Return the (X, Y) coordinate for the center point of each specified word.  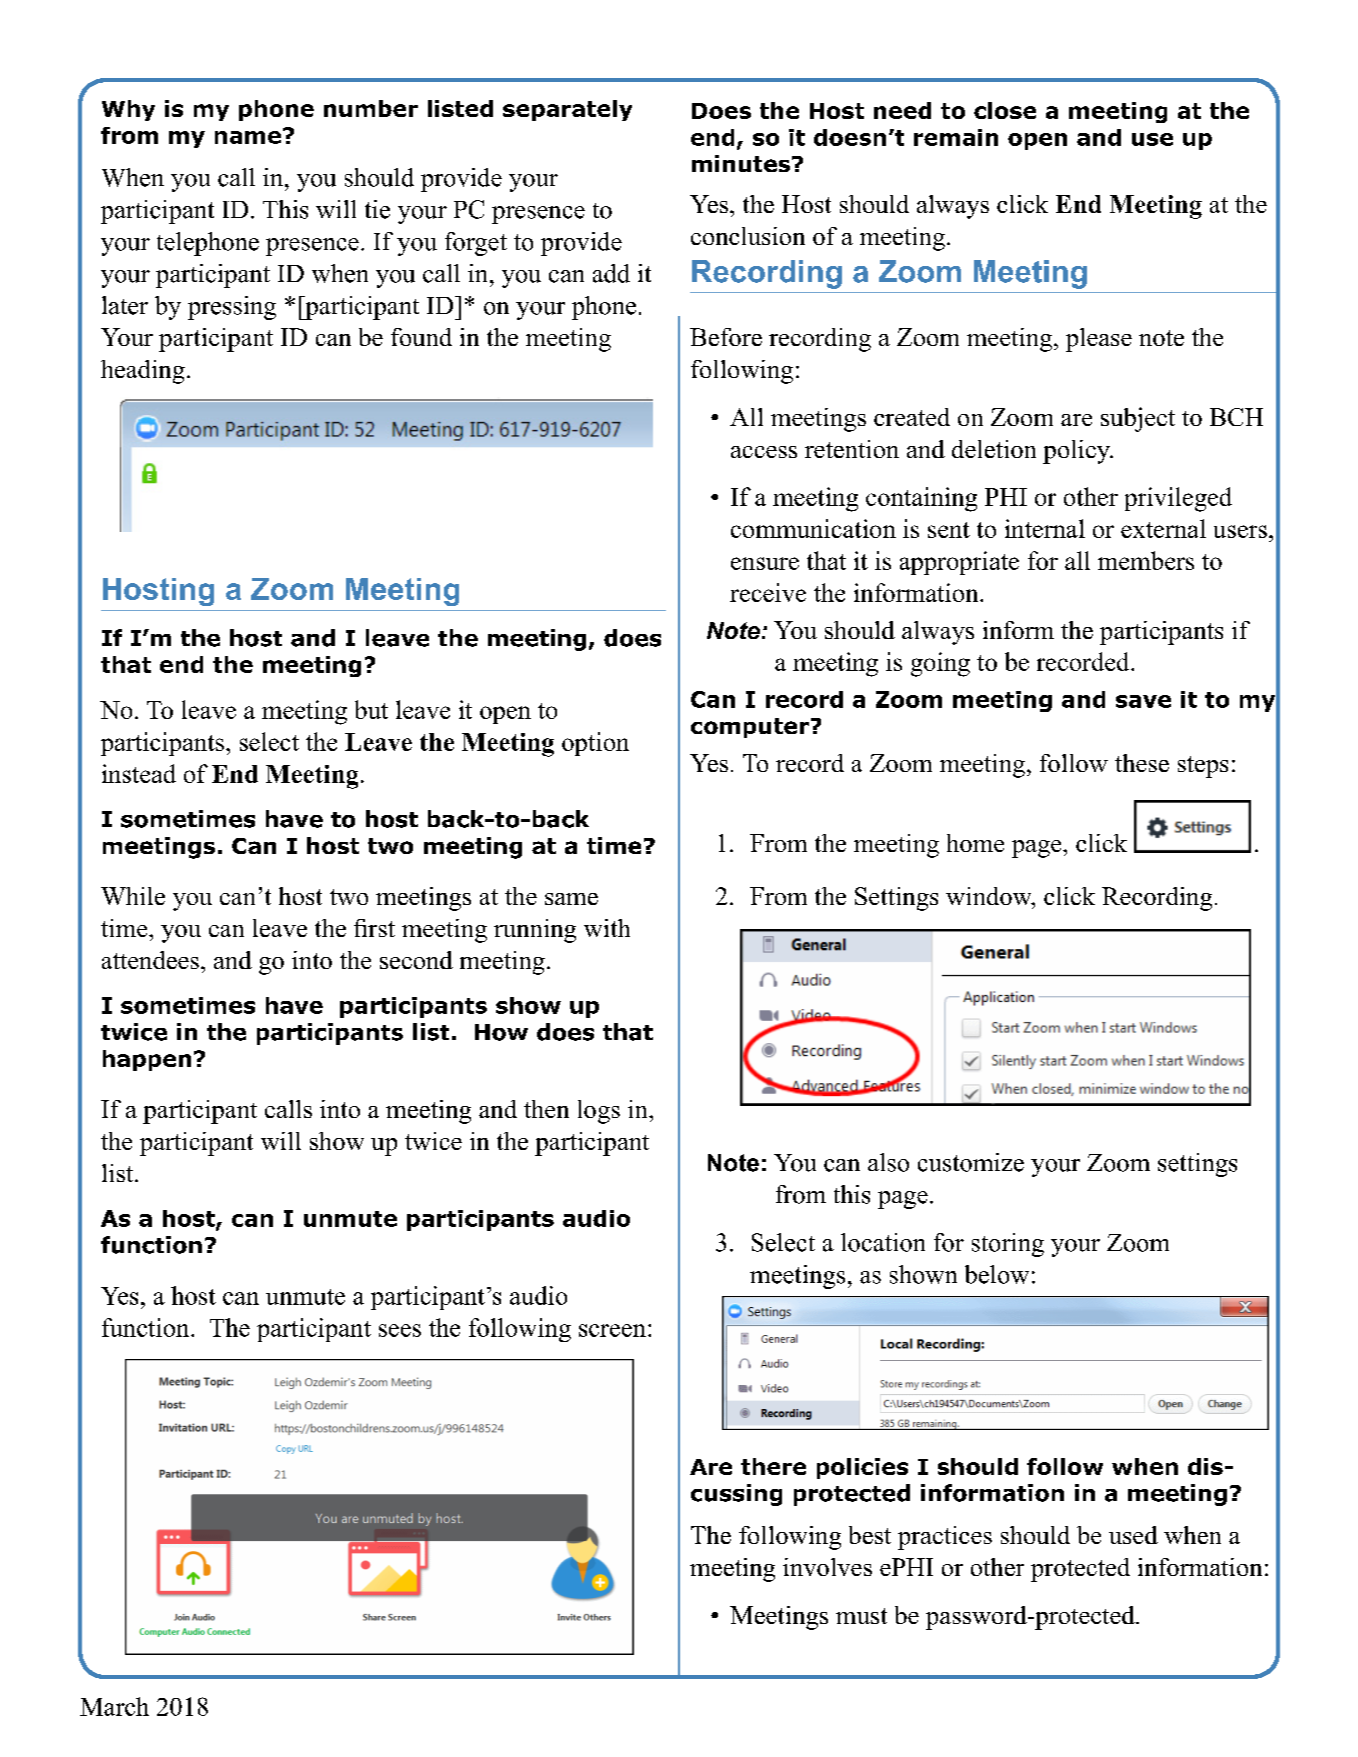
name (248, 137)
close (1005, 110)
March (114, 1706)
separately (567, 110)
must (861, 1616)
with (607, 928)
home (975, 843)
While (133, 896)
